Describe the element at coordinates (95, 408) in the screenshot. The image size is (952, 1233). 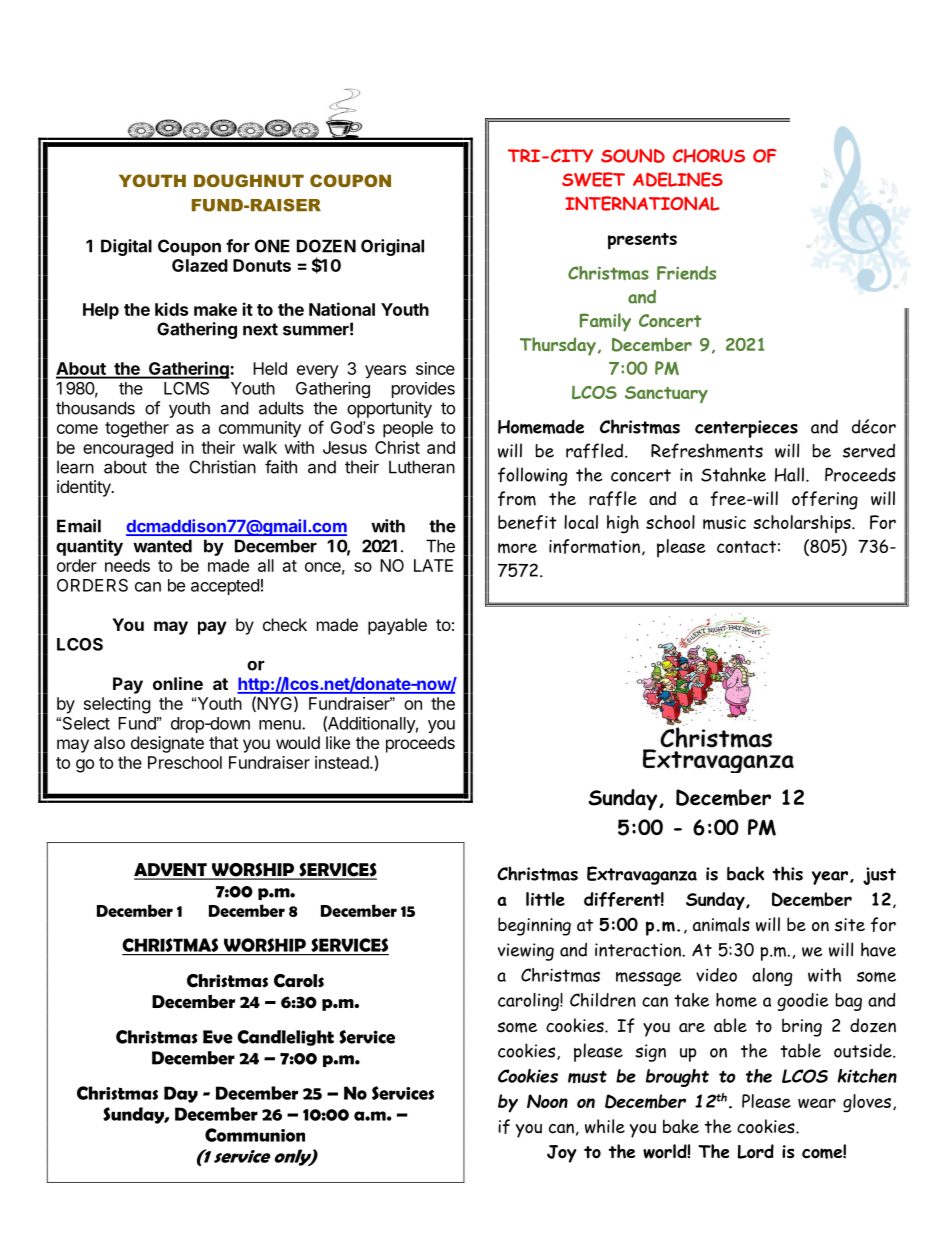
I see `thousands` at that location.
